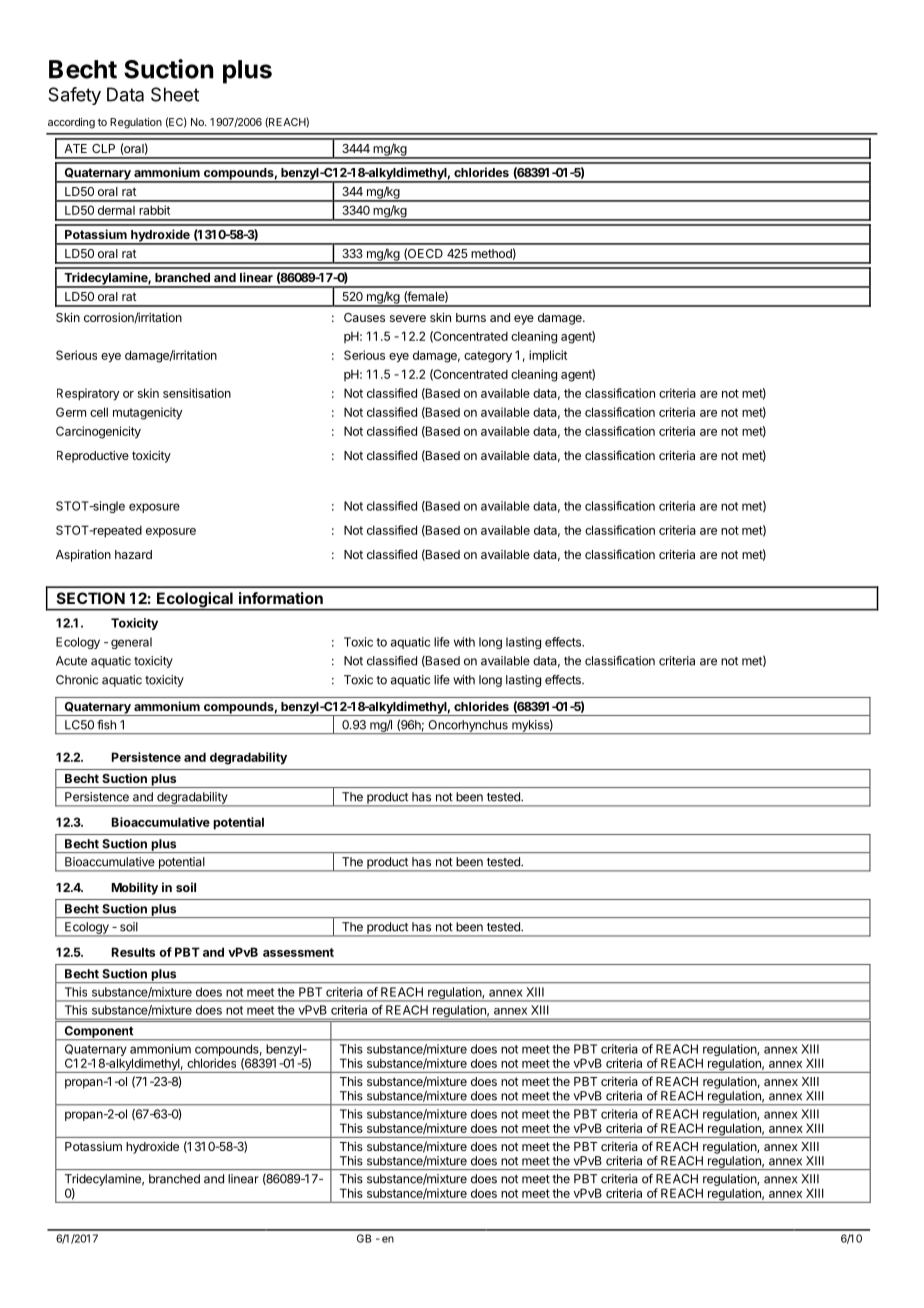  I want to click on Component, so click(98, 1033).
